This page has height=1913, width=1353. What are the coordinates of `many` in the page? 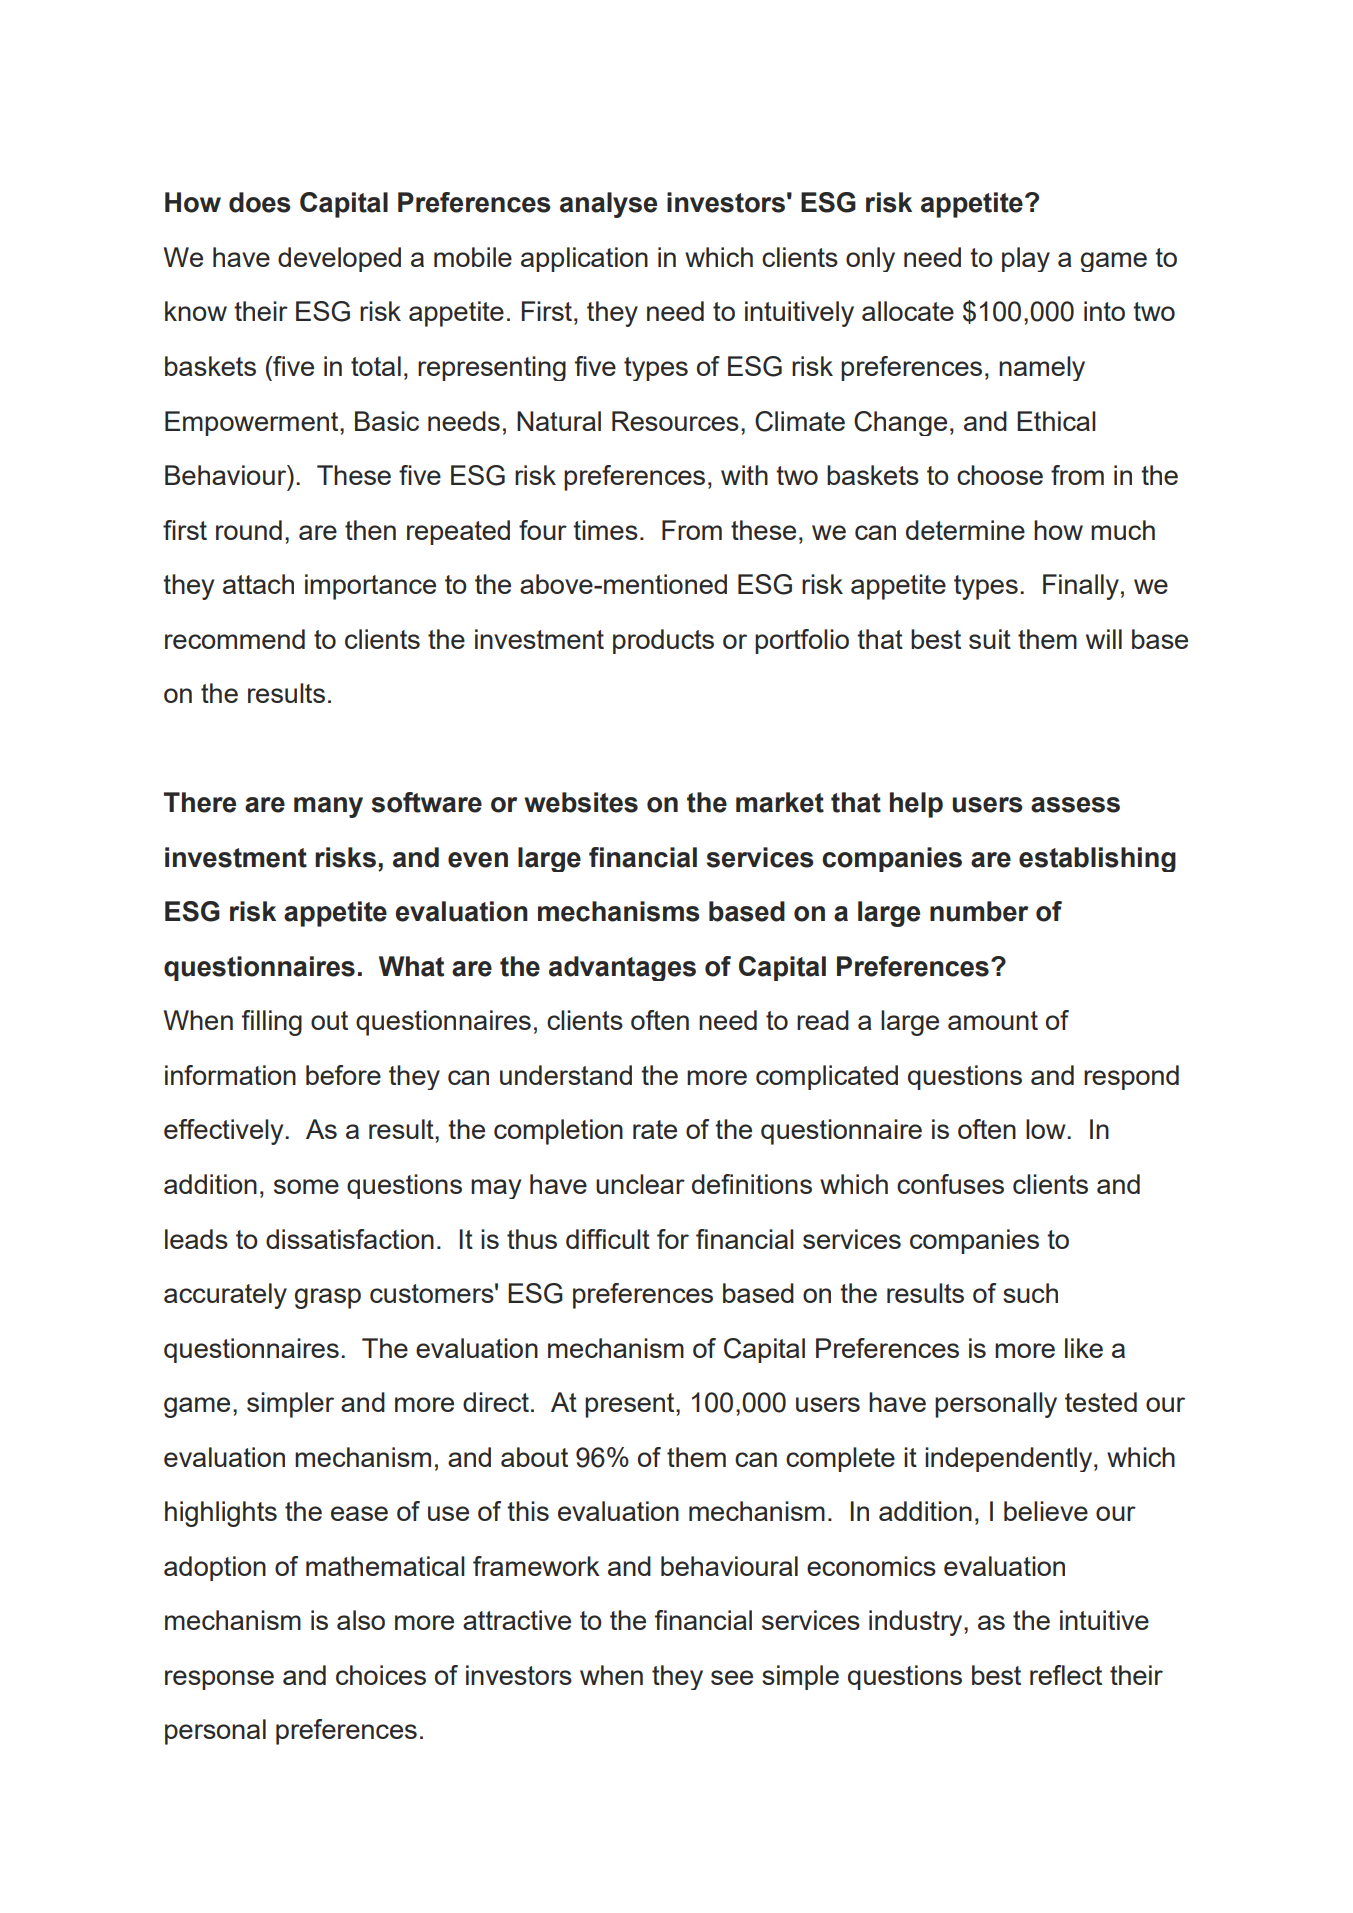 It's located at (328, 807).
